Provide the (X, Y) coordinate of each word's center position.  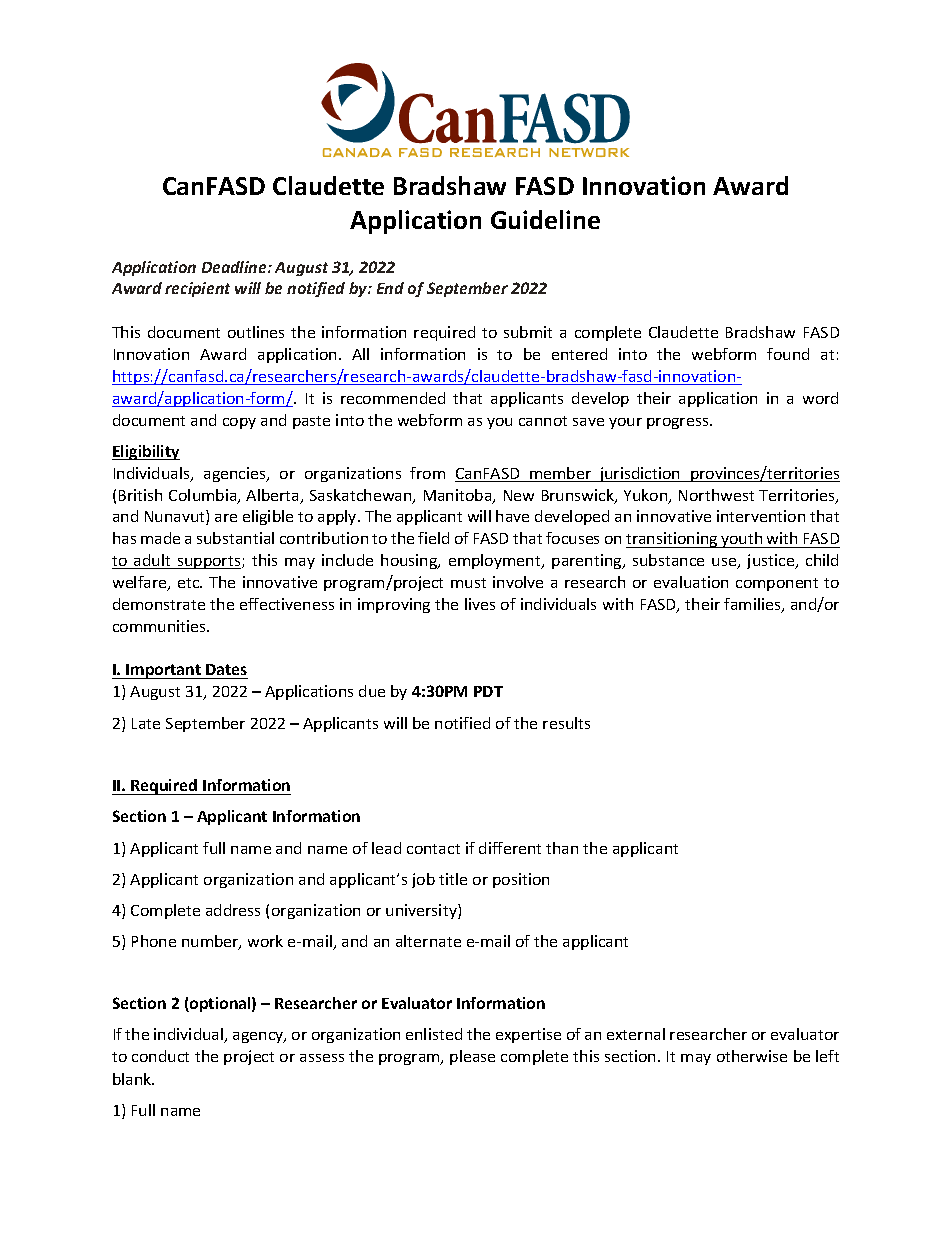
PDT (488, 691)
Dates (226, 671)
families (753, 605)
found (788, 354)
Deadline (235, 267)
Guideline (545, 219)
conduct (160, 1056)
